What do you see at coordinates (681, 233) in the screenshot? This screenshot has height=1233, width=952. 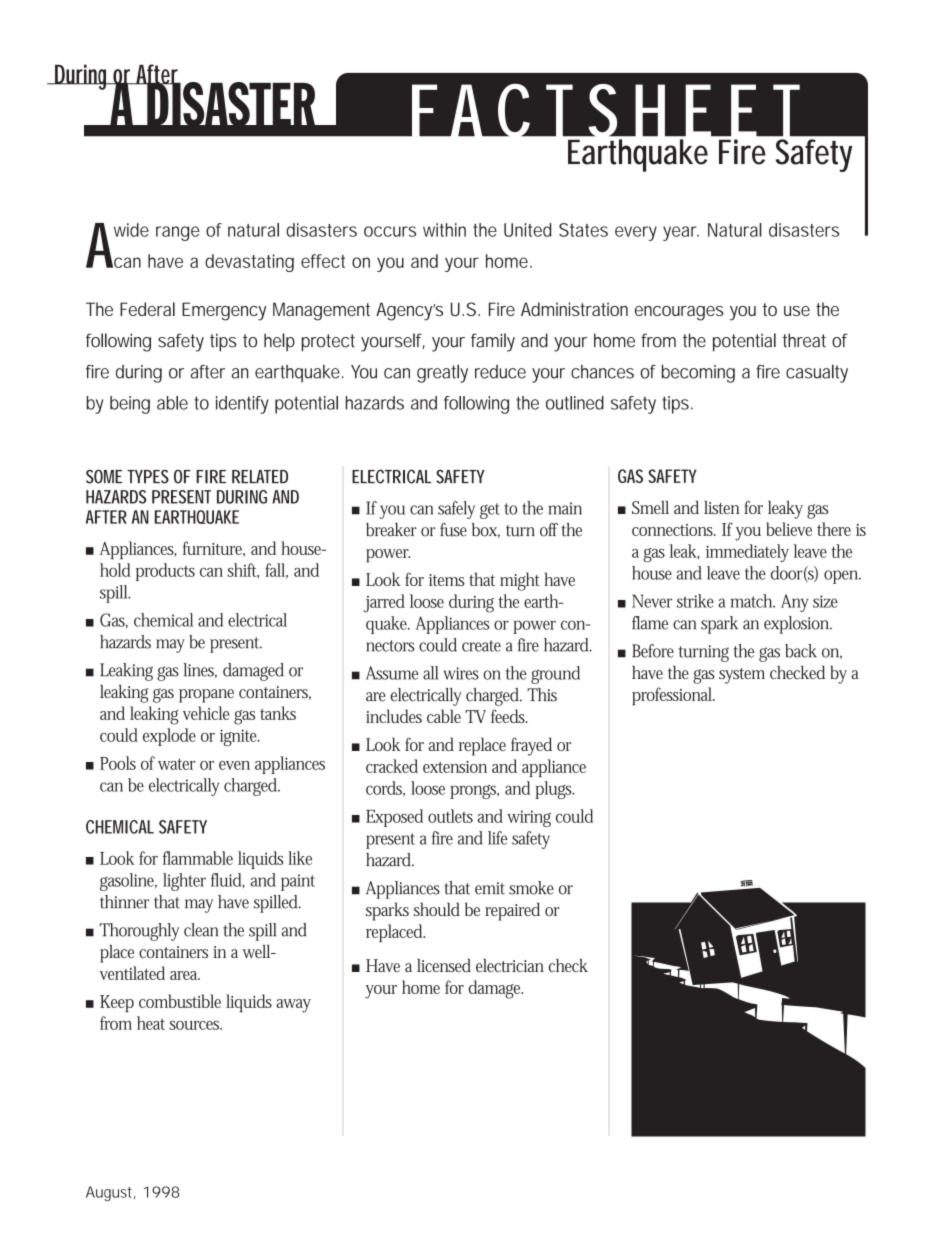 I see `year` at bounding box center [681, 233].
